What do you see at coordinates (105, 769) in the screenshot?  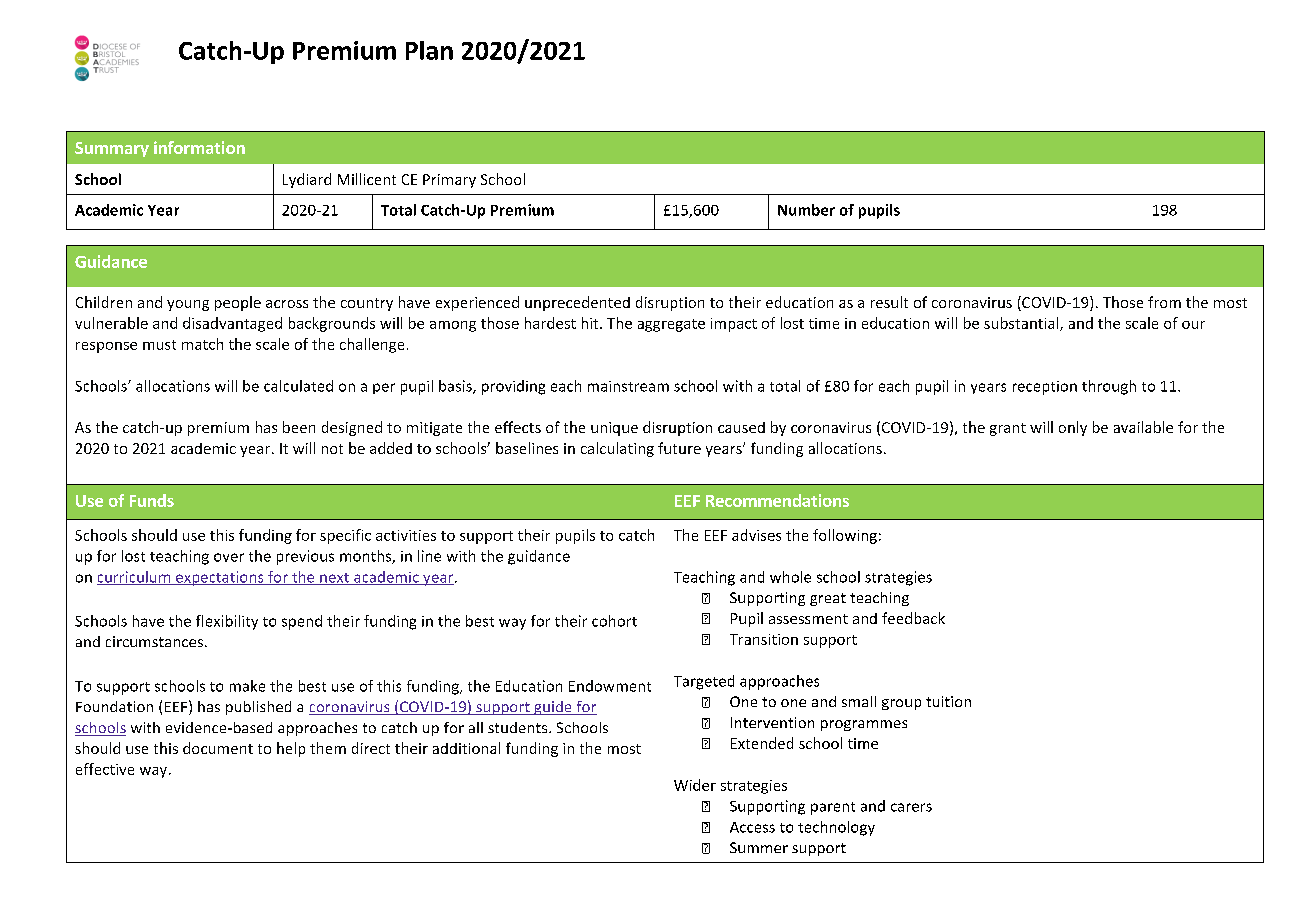 I see `effective` at bounding box center [105, 769].
